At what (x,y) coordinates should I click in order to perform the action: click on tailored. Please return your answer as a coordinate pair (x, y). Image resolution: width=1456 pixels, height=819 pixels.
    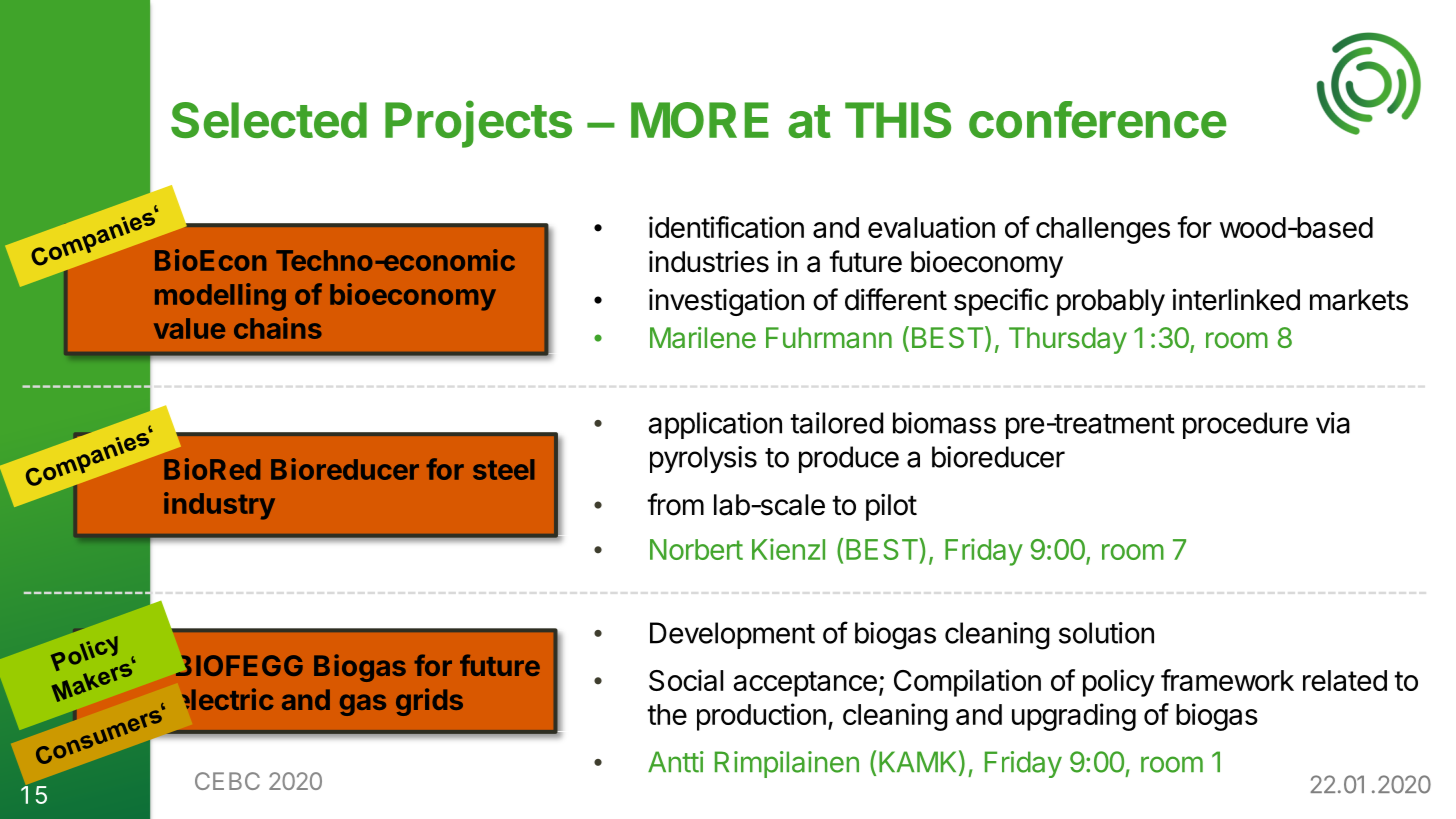
    Looking at the image, I should click on (836, 423).
